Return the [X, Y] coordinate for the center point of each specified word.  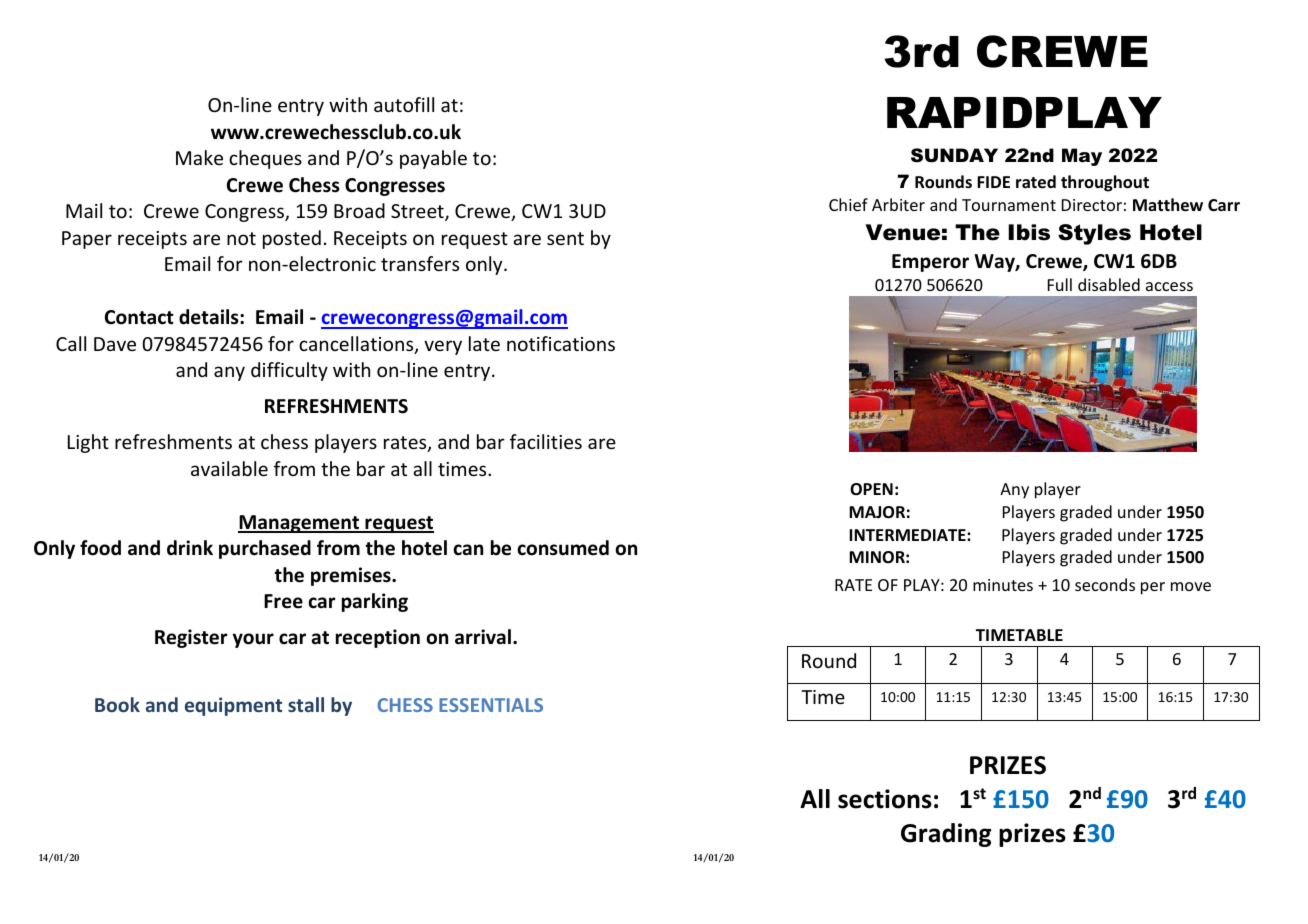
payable [433, 159]
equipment [233, 706]
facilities [546, 441]
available [229, 468]
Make [199, 157]
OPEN [871, 489]
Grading [946, 835]
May [1082, 157]
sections [885, 799]
